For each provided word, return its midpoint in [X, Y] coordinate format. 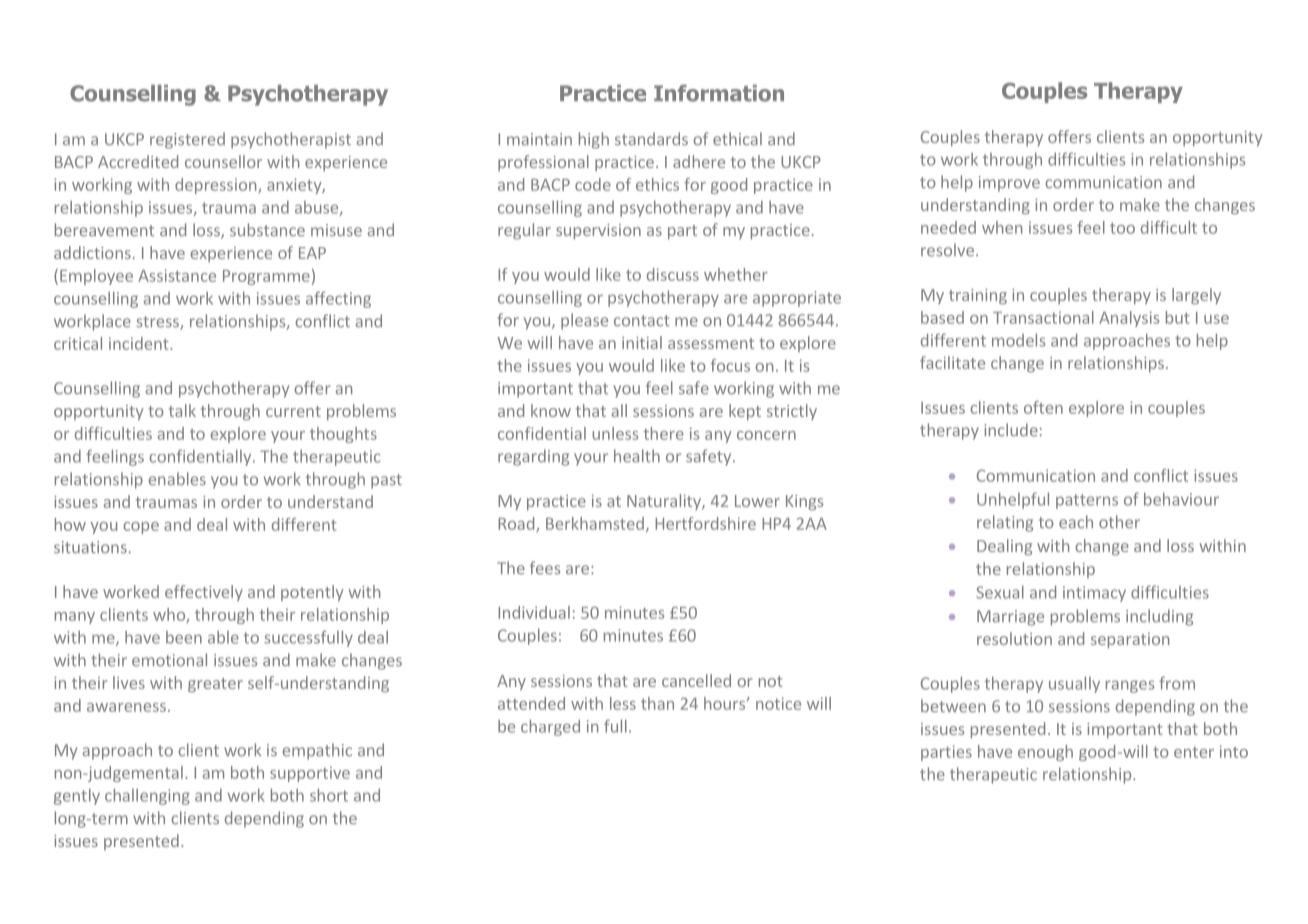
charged [550, 727]
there [663, 433]
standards [651, 139]
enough [1045, 753]
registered [187, 140]
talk [182, 410]
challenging [147, 796]
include [1011, 430]
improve [1009, 184]
